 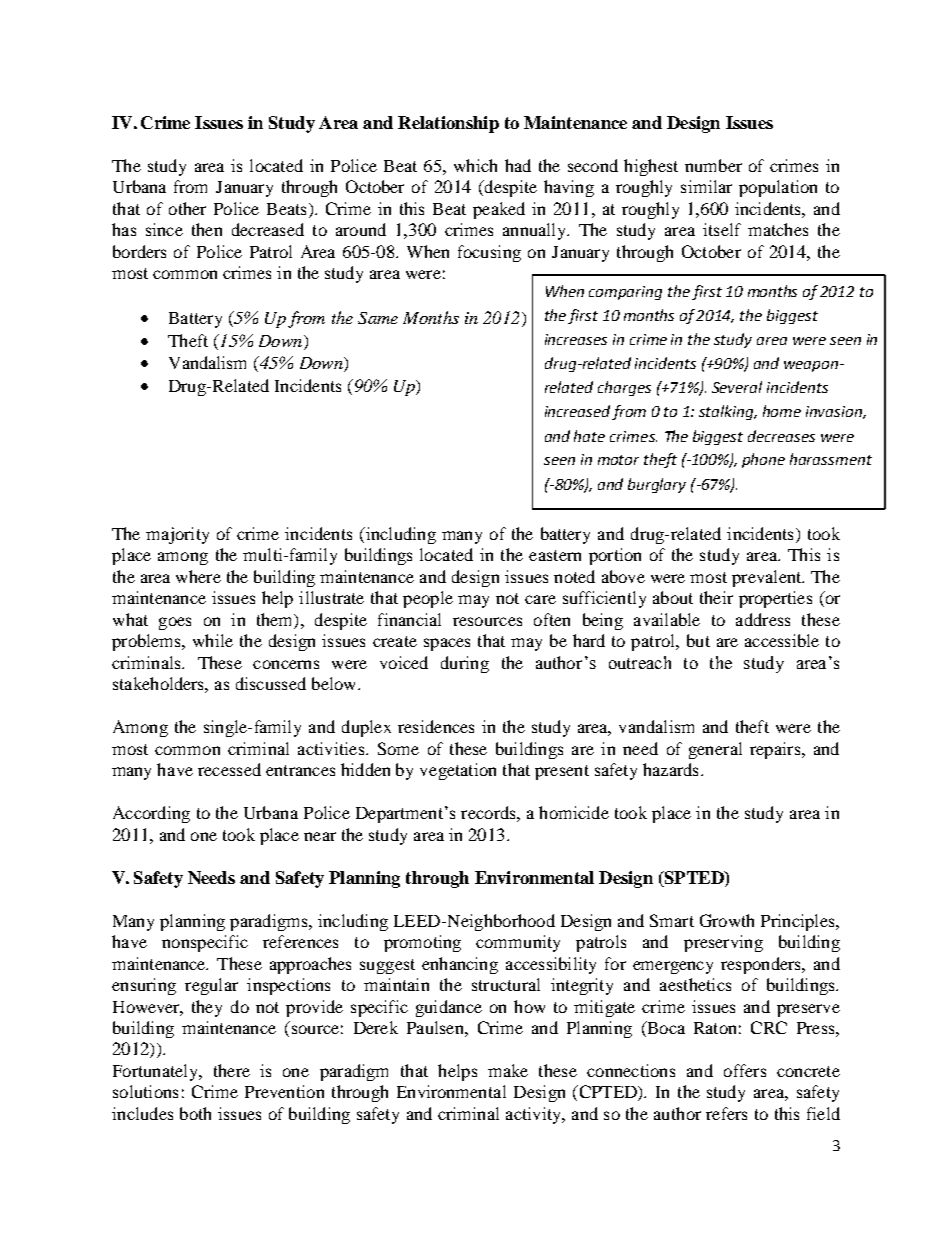 What do you see at coordinates (737, 387) in the image?
I see `Several` at bounding box center [737, 387].
